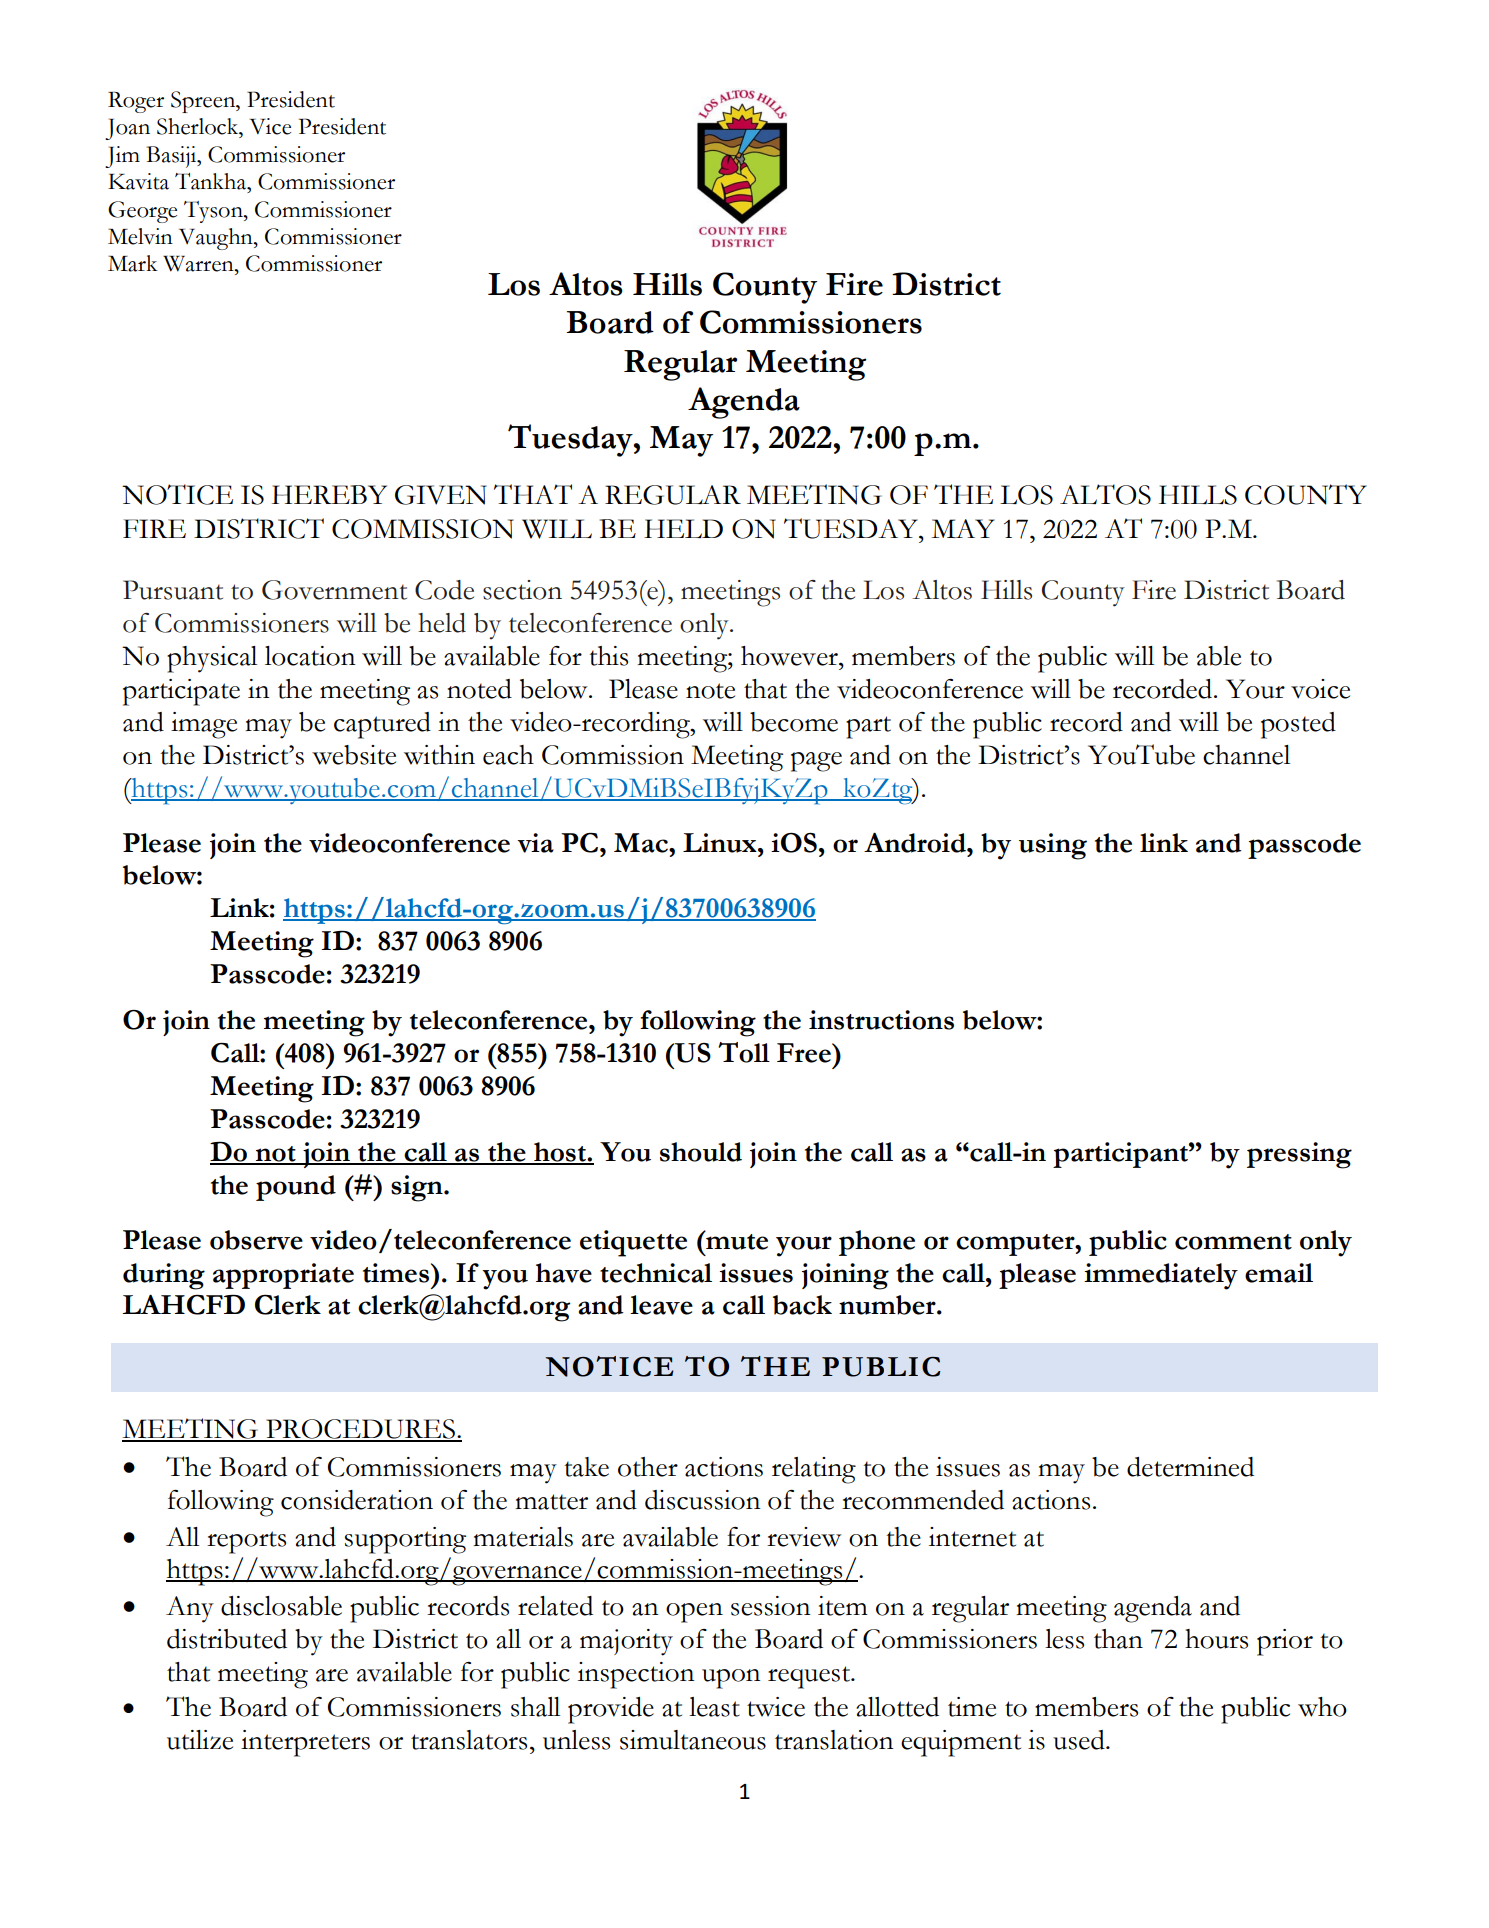  What do you see at coordinates (714, 1707) in the screenshot?
I see `least` at bounding box center [714, 1707].
